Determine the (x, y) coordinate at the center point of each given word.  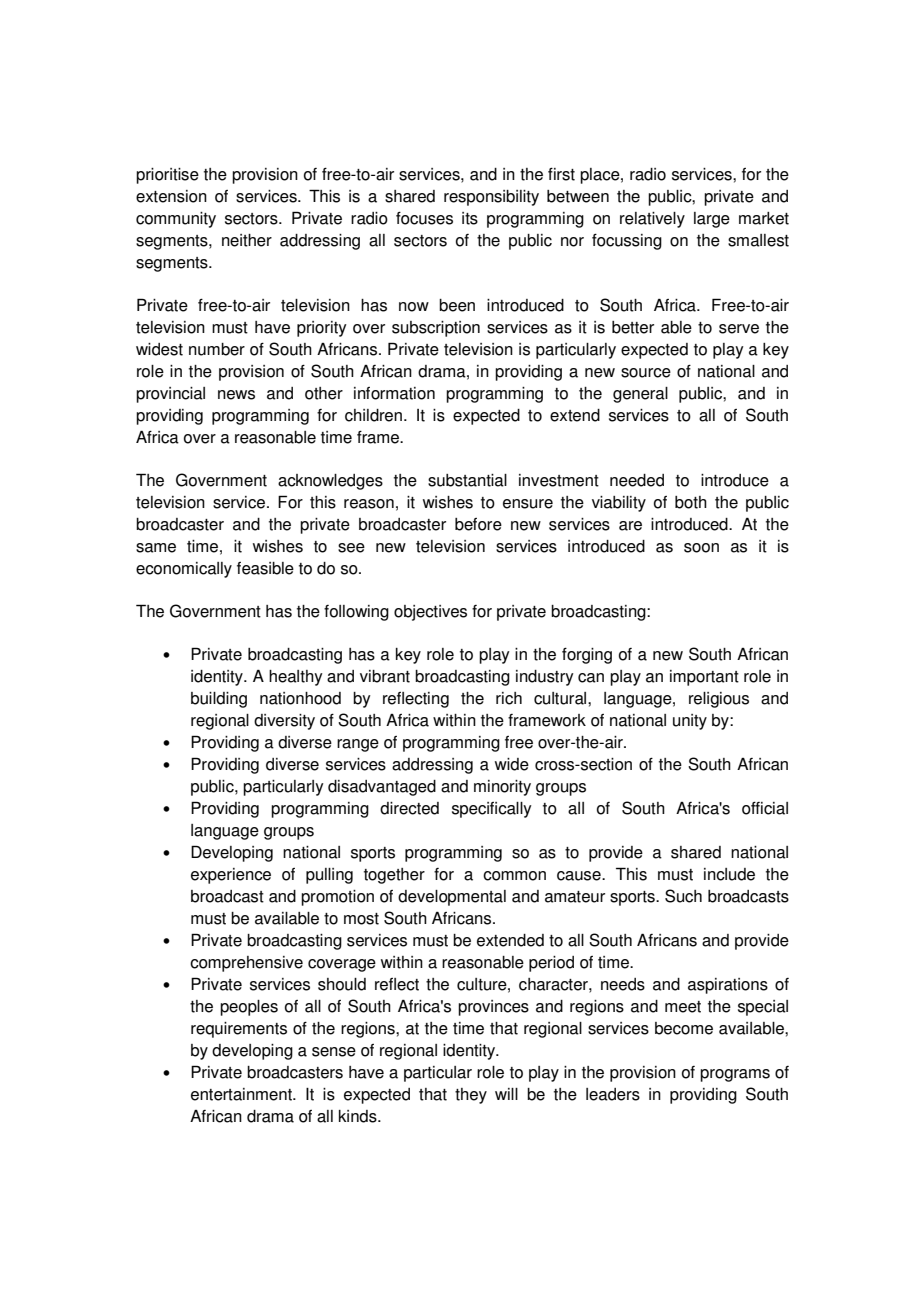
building (219, 700)
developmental (452, 898)
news (236, 395)
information (394, 393)
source (646, 373)
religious (719, 700)
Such (683, 896)
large (712, 220)
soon (701, 548)
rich (509, 698)
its (470, 218)
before (478, 524)
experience (231, 876)
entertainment (242, 1094)
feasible (265, 568)
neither (247, 240)
